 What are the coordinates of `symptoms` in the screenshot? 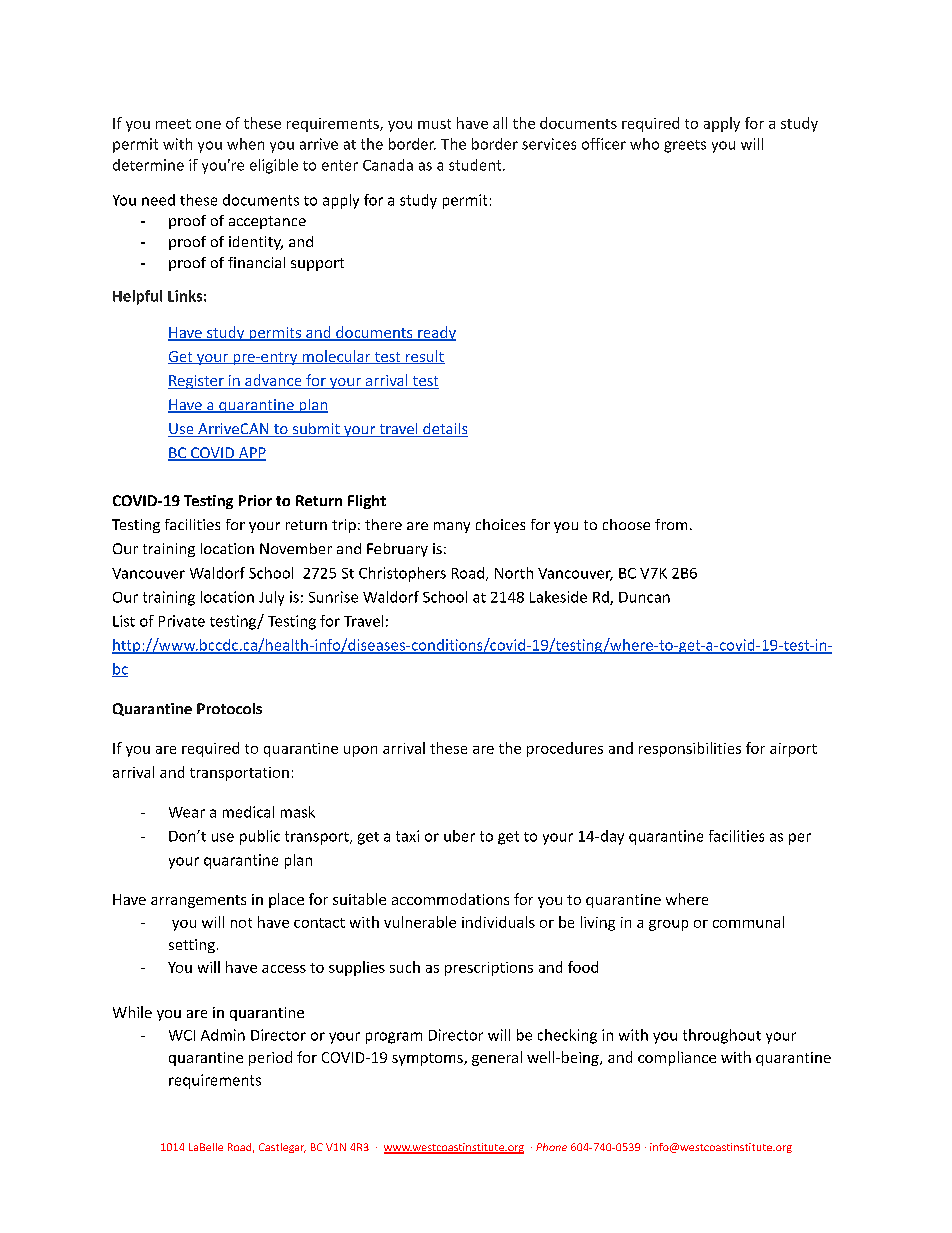 It's located at (428, 1059).
